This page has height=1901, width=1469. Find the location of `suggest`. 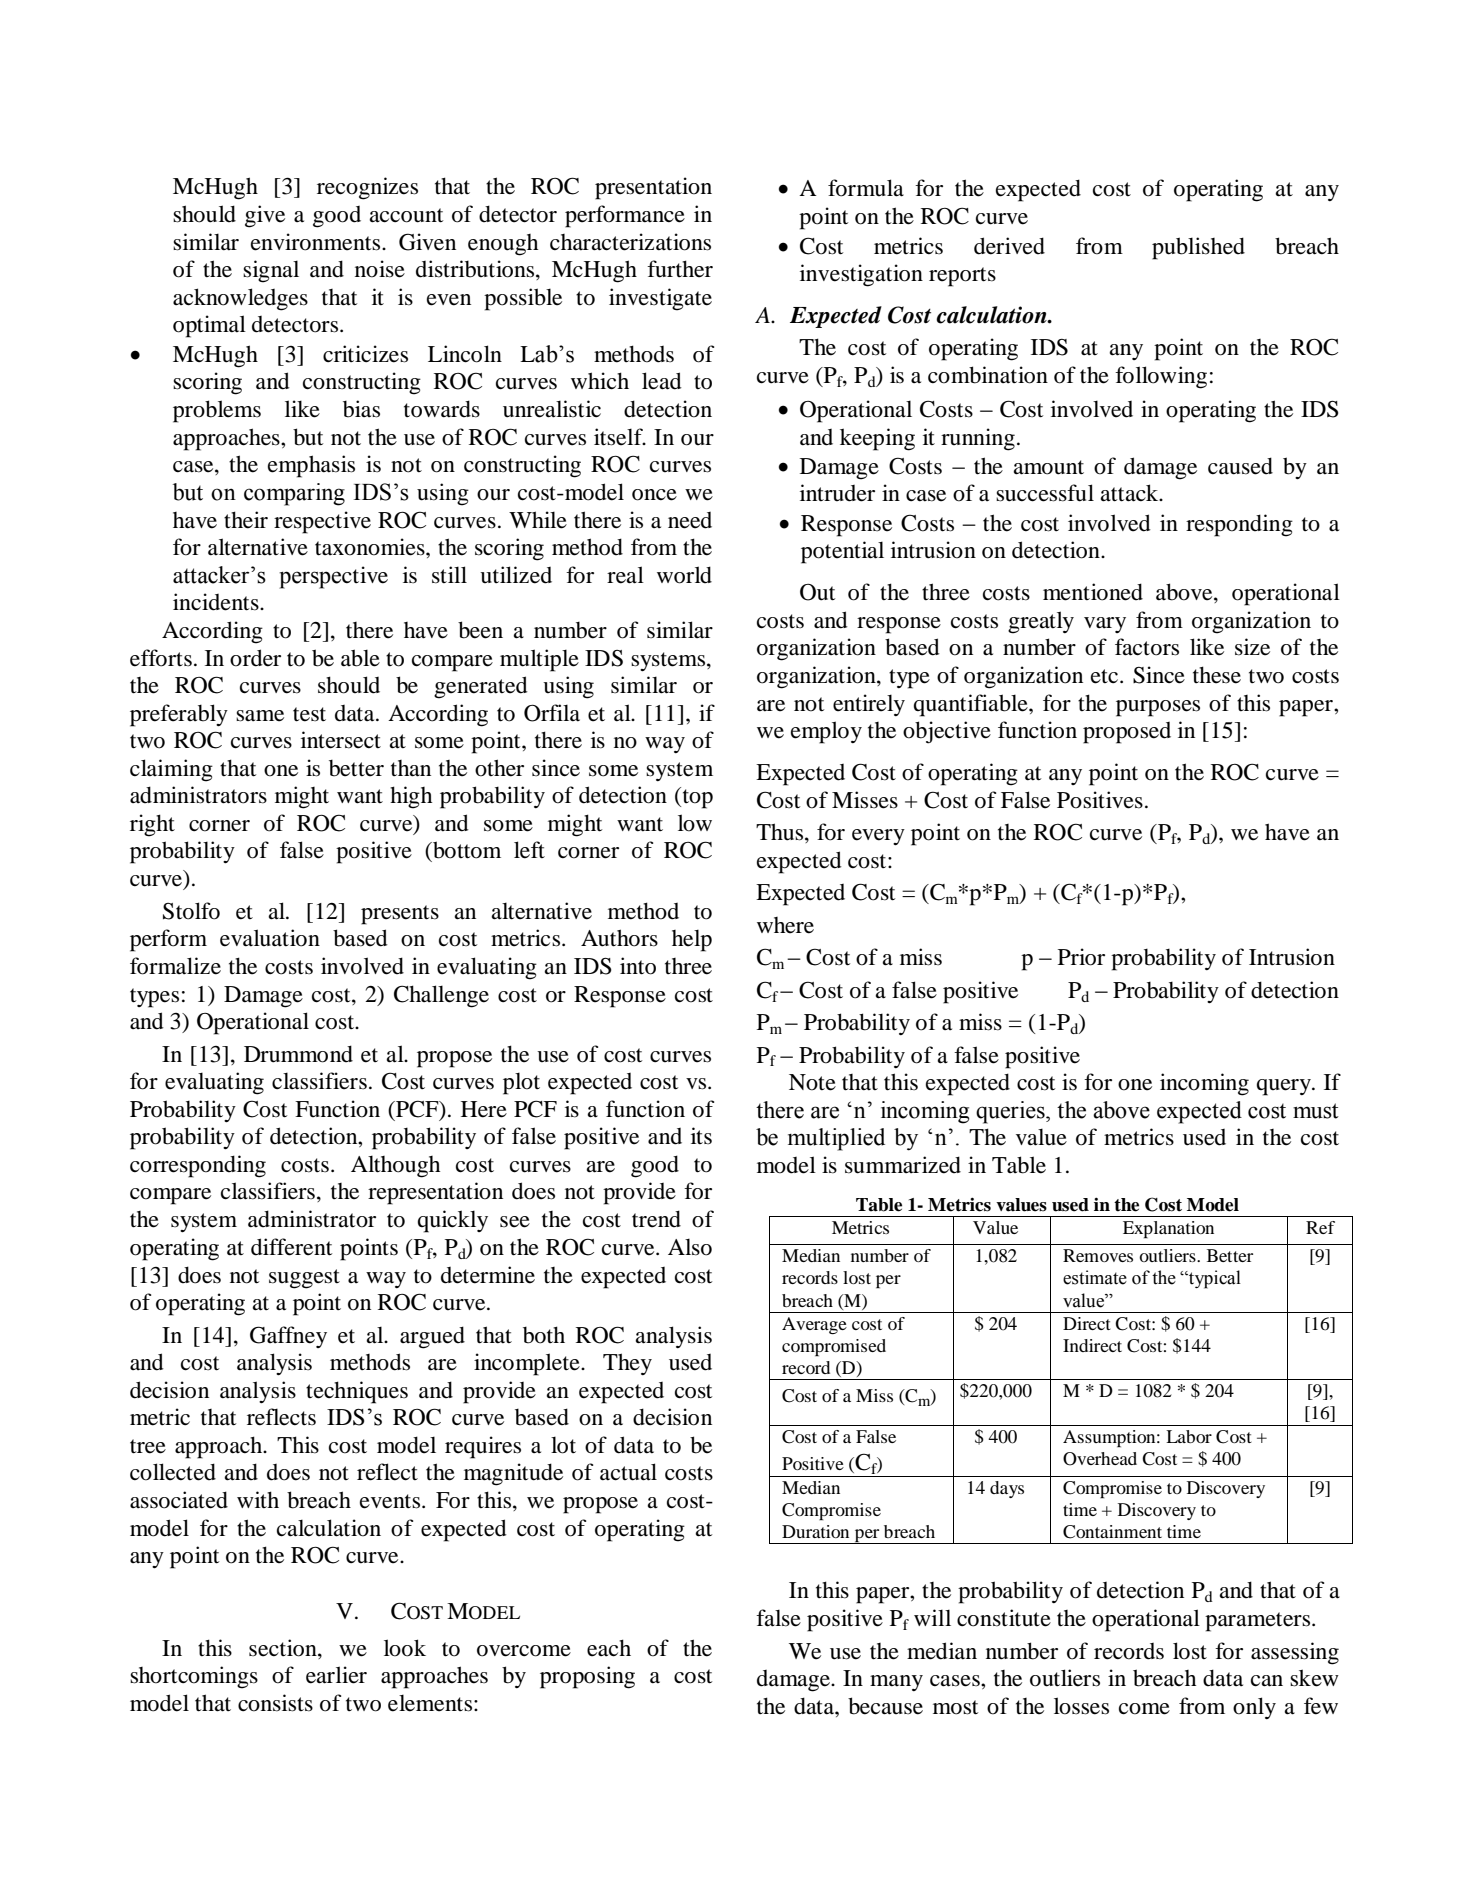

suggest is located at coordinates (304, 1279).
